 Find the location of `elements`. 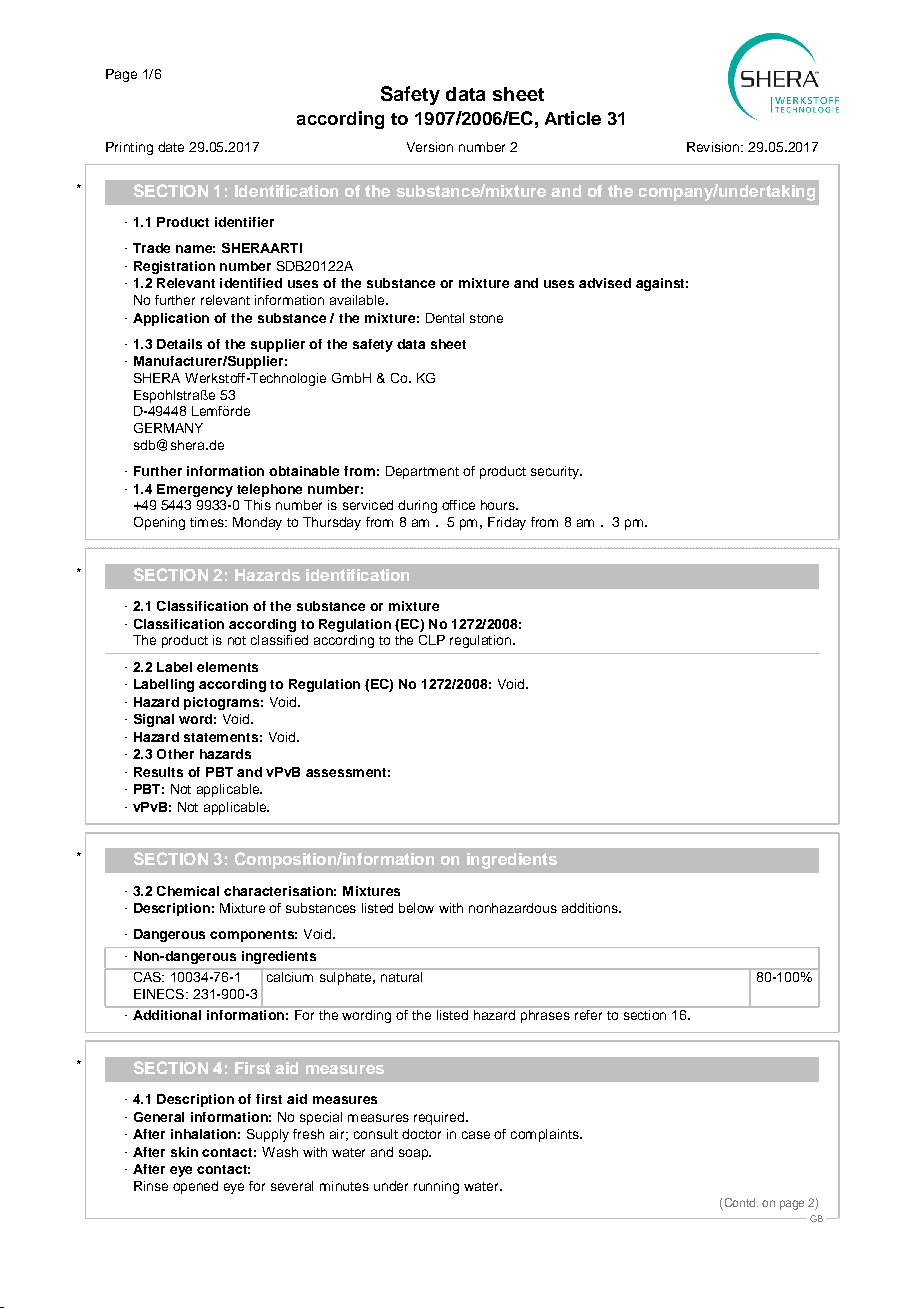

elements is located at coordinates (227, 667).
